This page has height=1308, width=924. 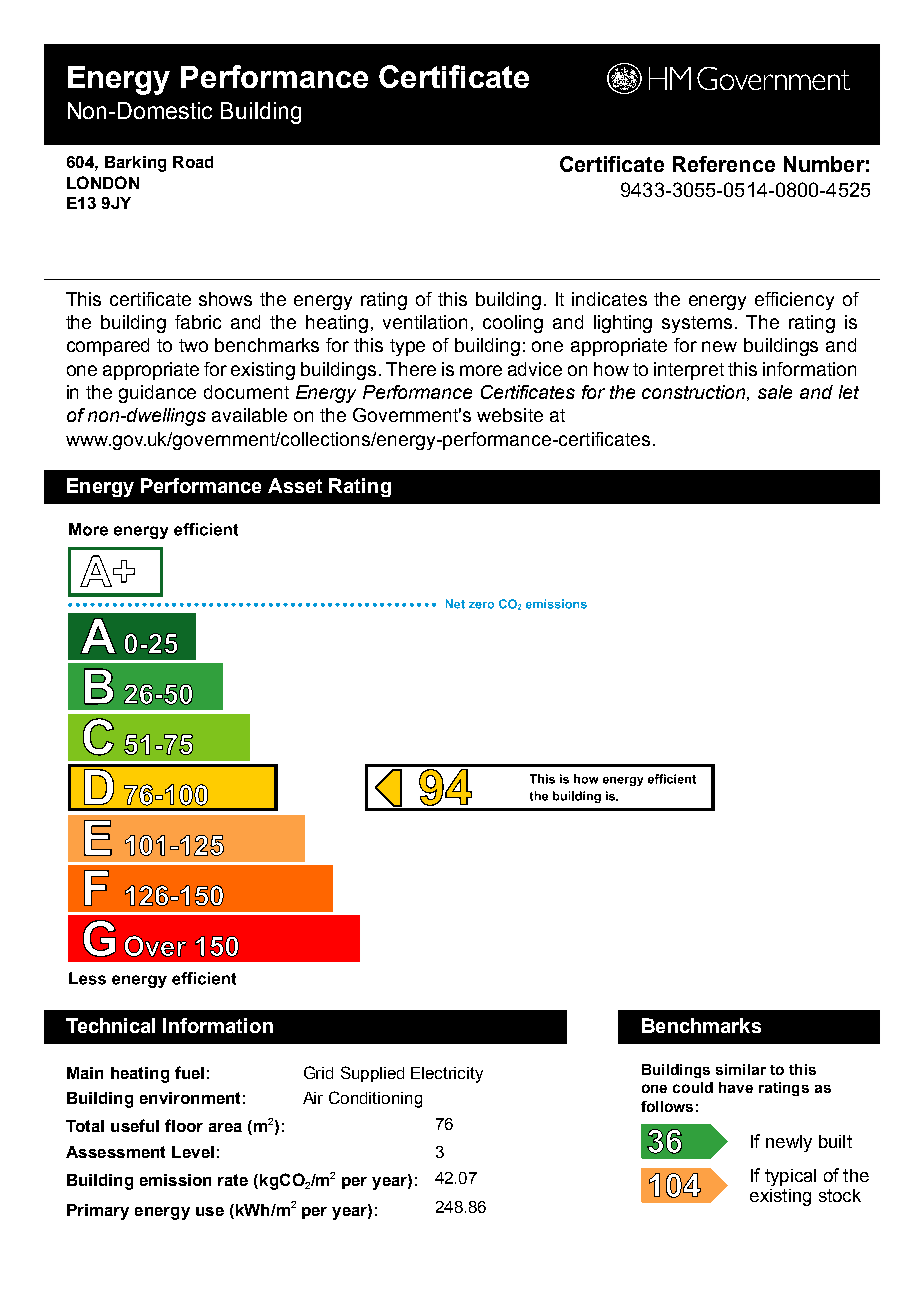 I want to click on Asset, so click(x=295, y=485).
